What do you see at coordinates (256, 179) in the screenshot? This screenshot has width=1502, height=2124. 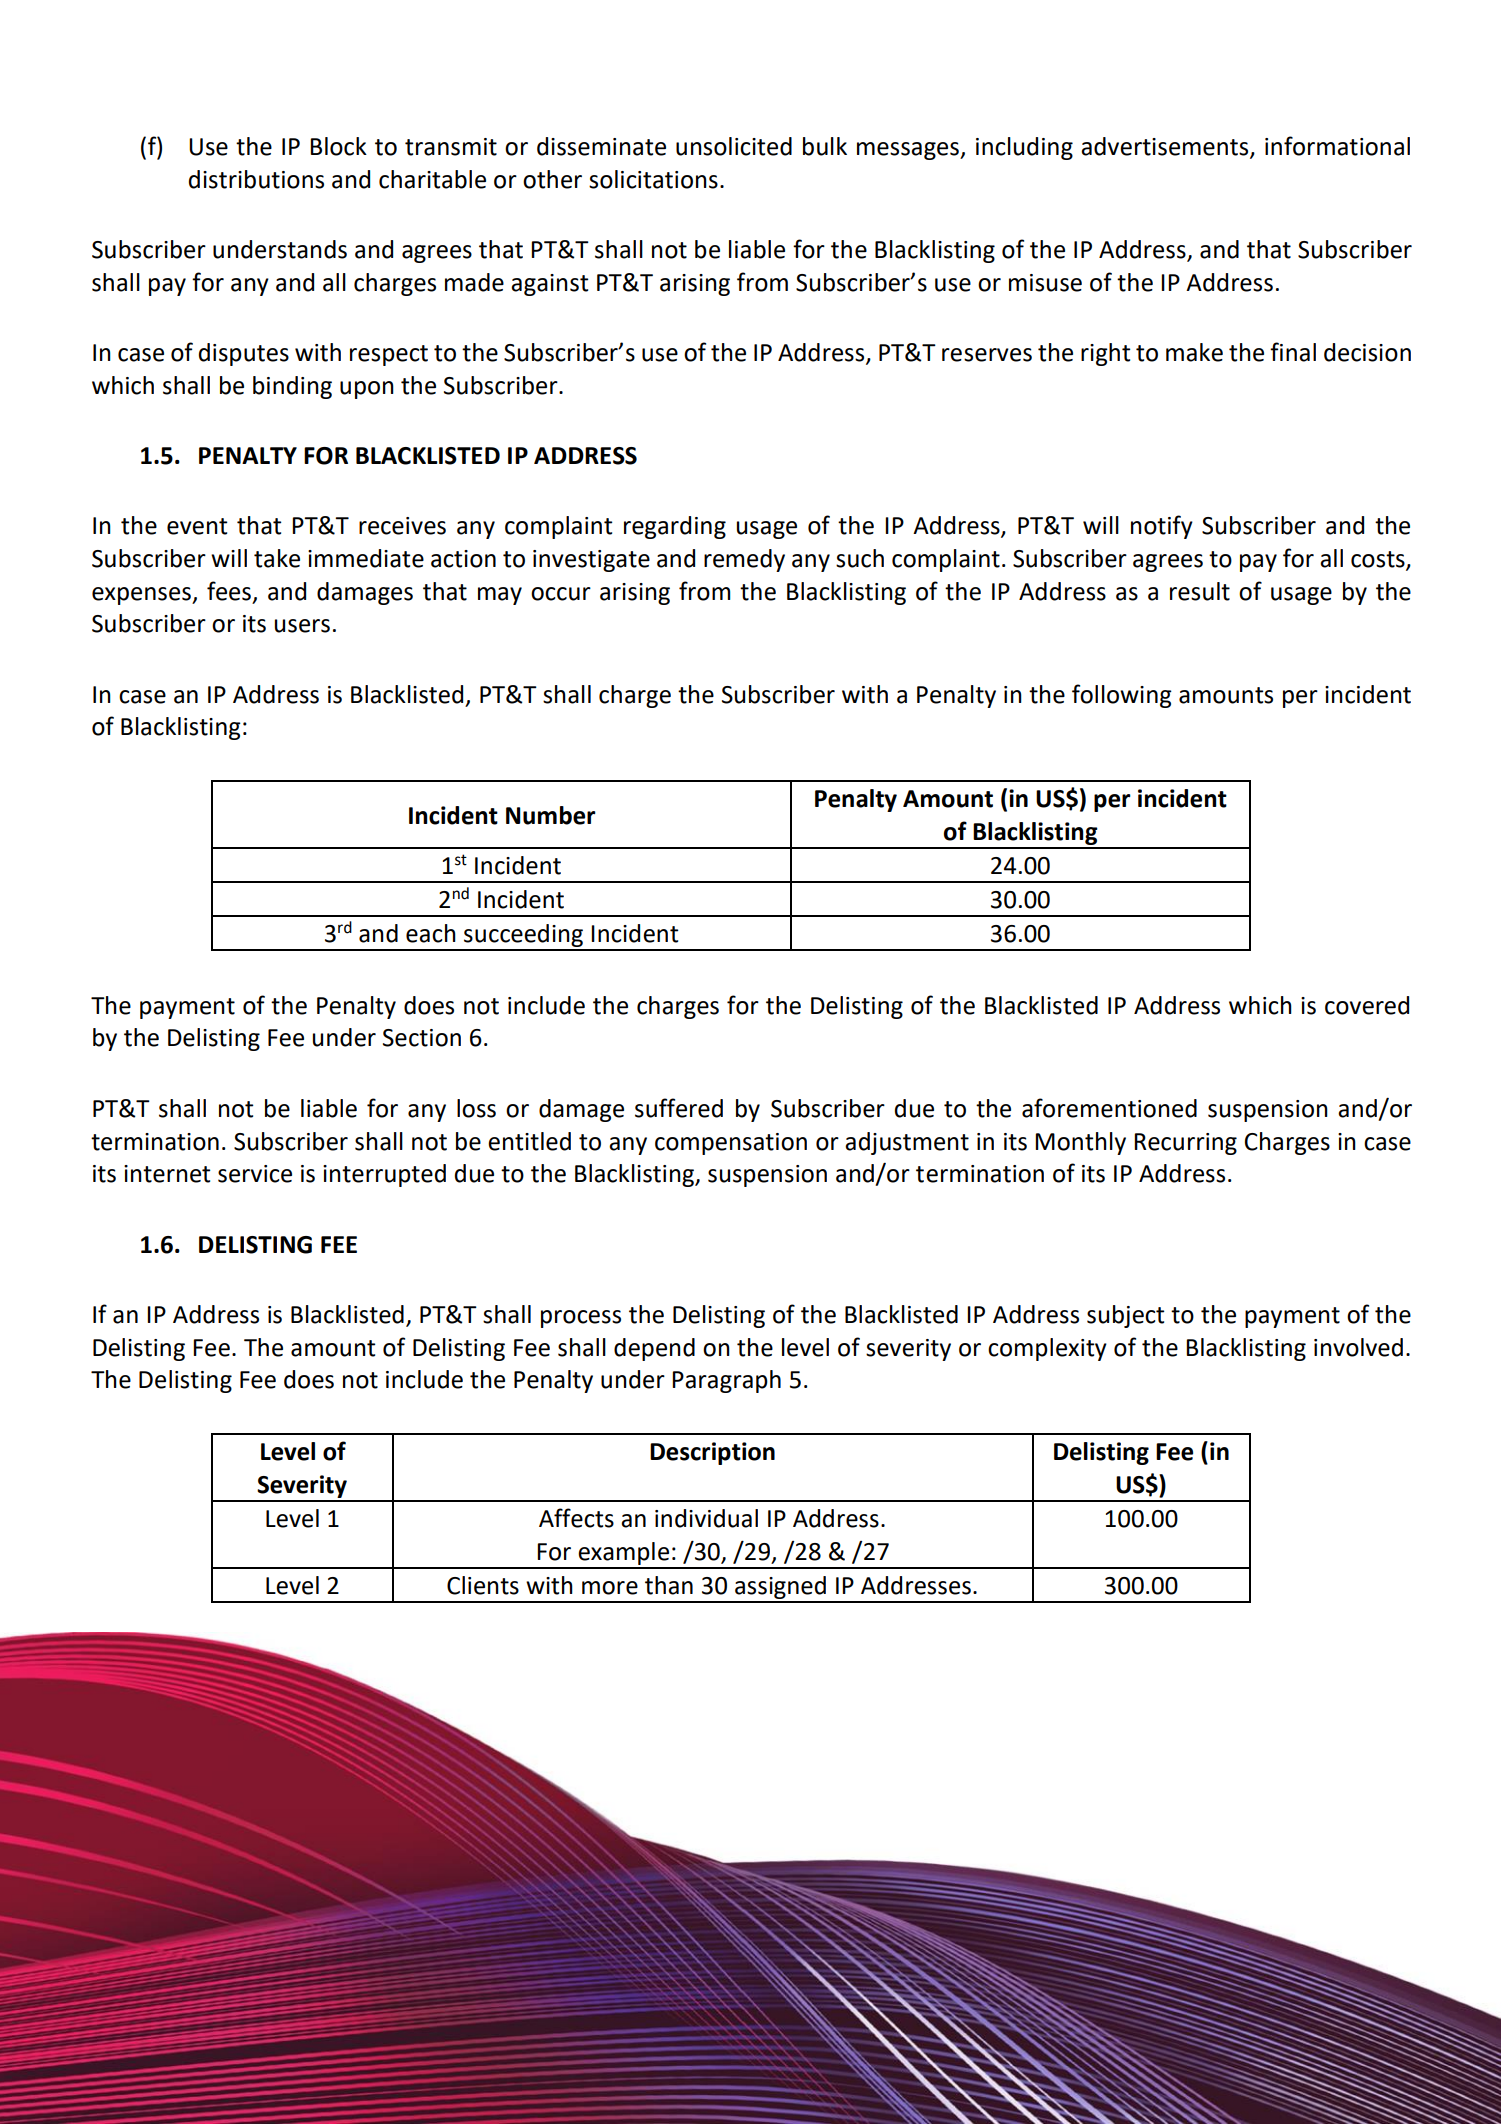 I see `distributions` at bounding box center [256, 179].
